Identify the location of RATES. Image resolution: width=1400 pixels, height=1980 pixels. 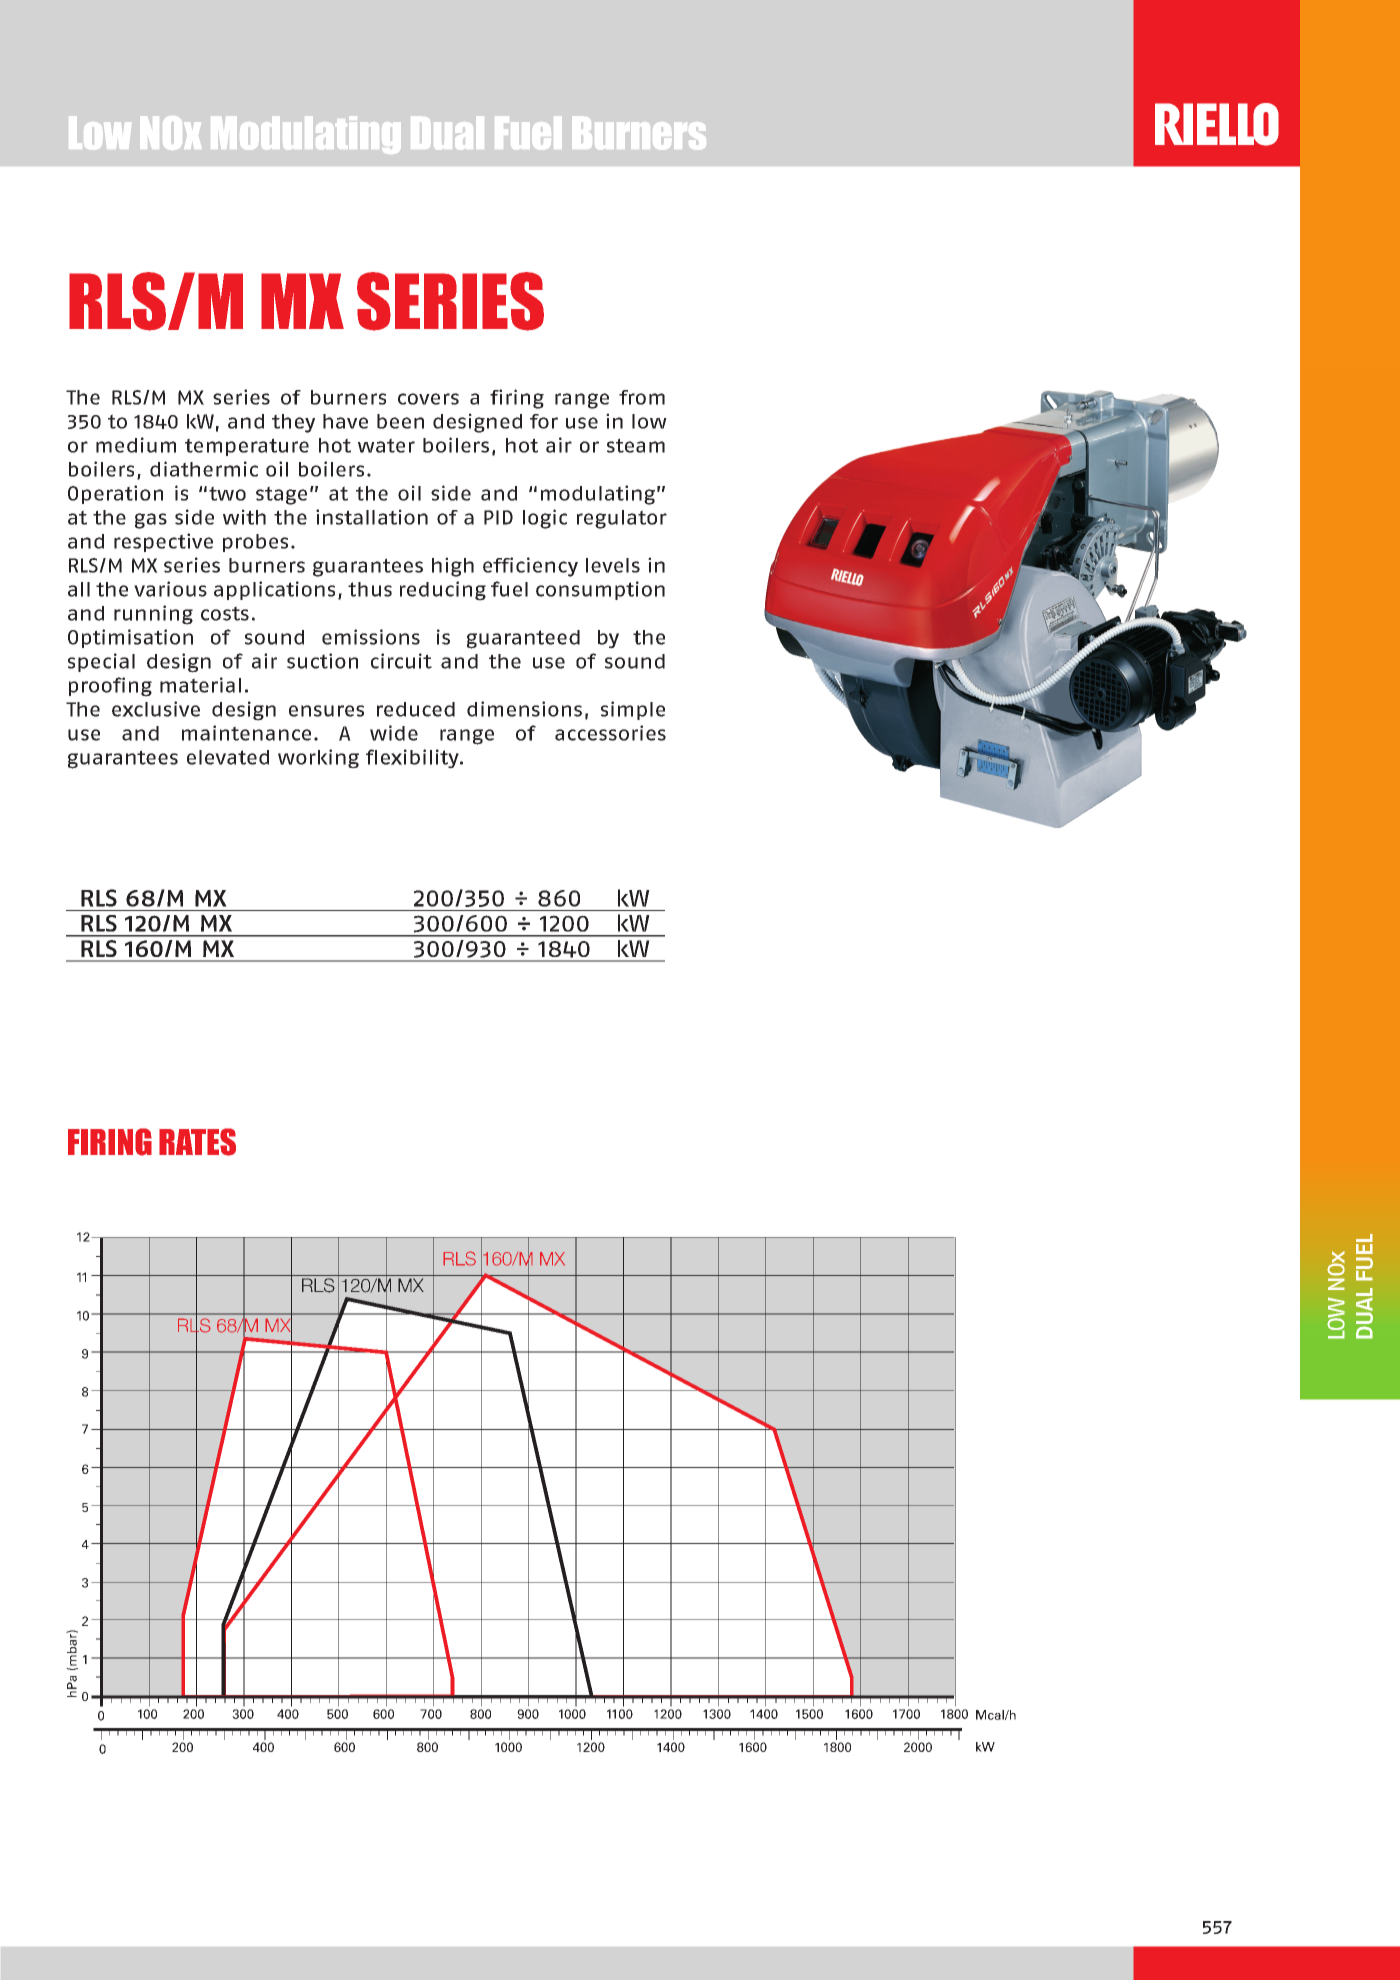
(197, 1142).
